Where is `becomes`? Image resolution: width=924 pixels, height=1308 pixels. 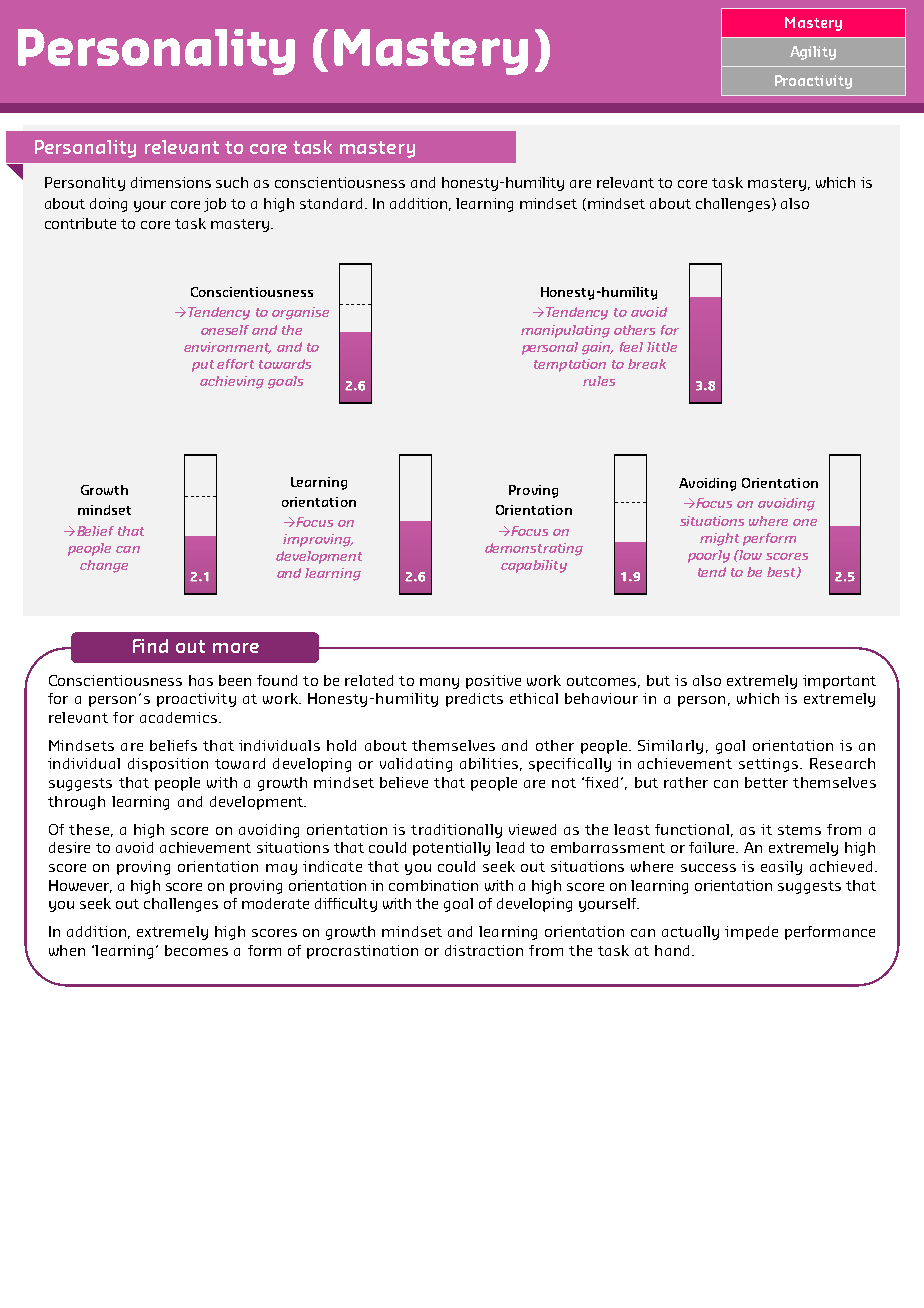
becomes is located at coordinates (196, 950).
